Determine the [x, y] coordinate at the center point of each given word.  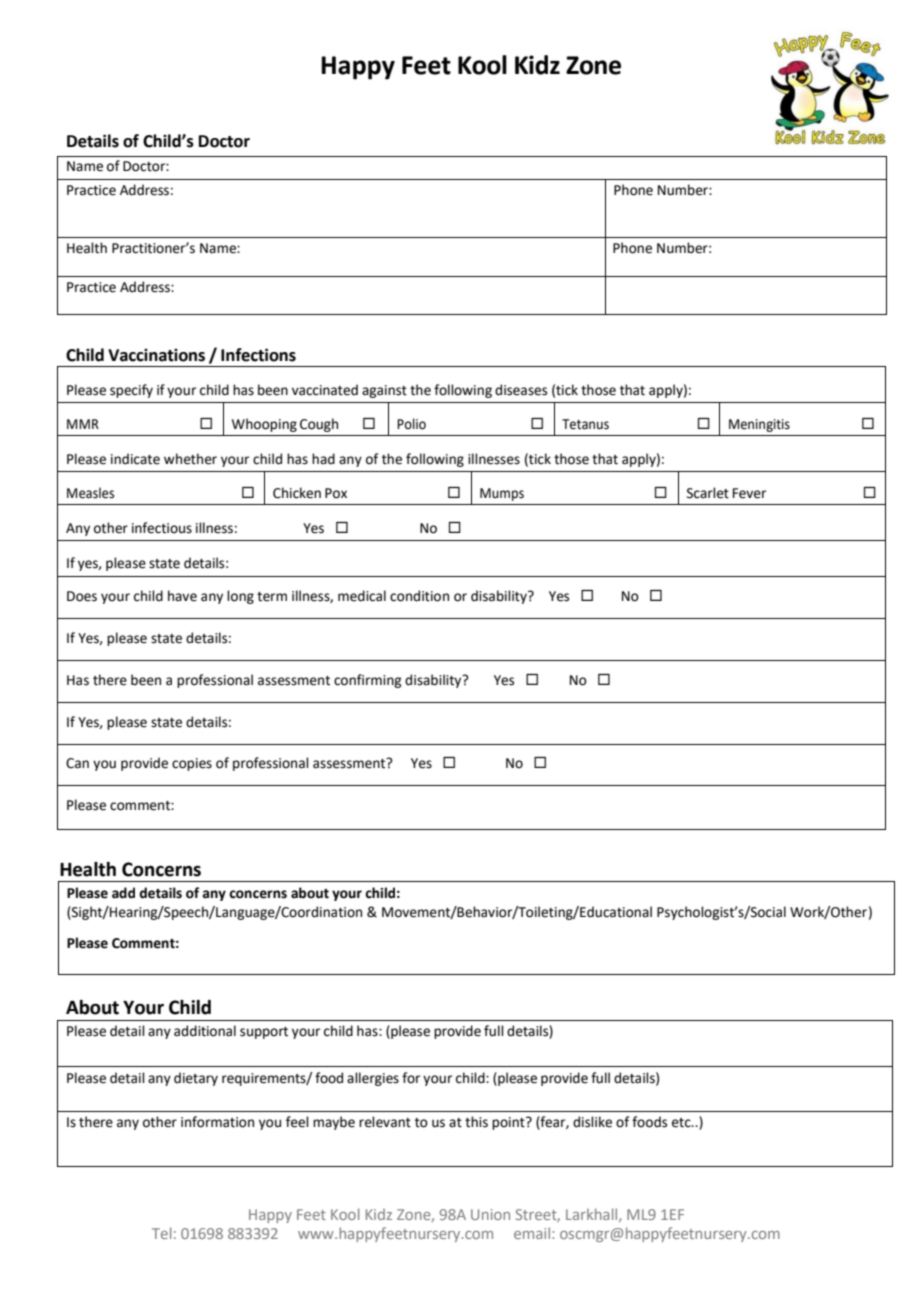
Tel [161, 1233]
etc [682, 1123]
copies [192, 764]
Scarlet [708, 493]
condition [419, 596]
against [384, 391]
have [182, 596]
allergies [373, 1079]
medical [362, 596]
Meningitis [759, 425]
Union [490, 1214]
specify [131, 391]
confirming [367, 681]
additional [205, 1031]
